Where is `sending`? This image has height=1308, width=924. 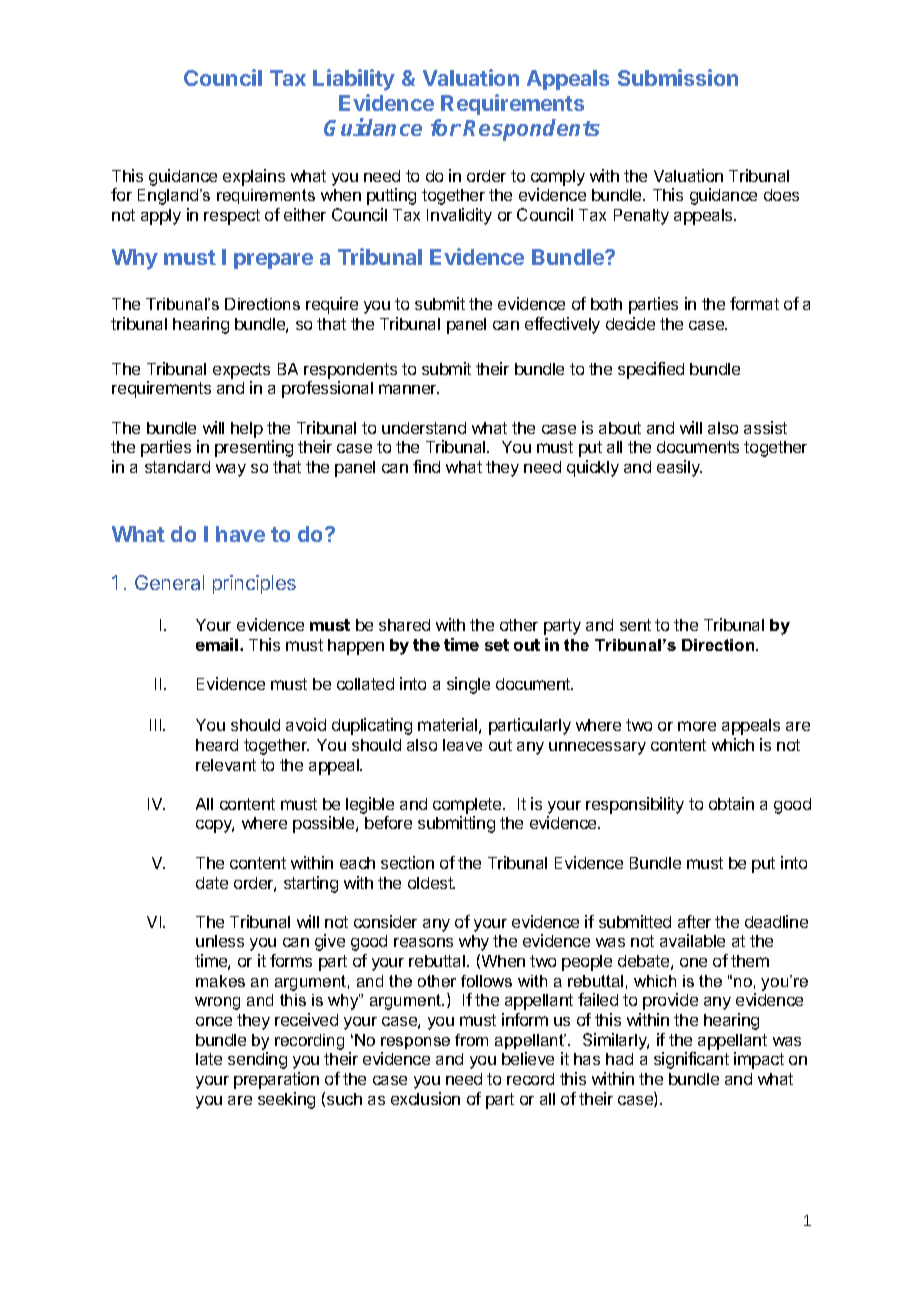
sending is located at coordinates (257, 1060).
